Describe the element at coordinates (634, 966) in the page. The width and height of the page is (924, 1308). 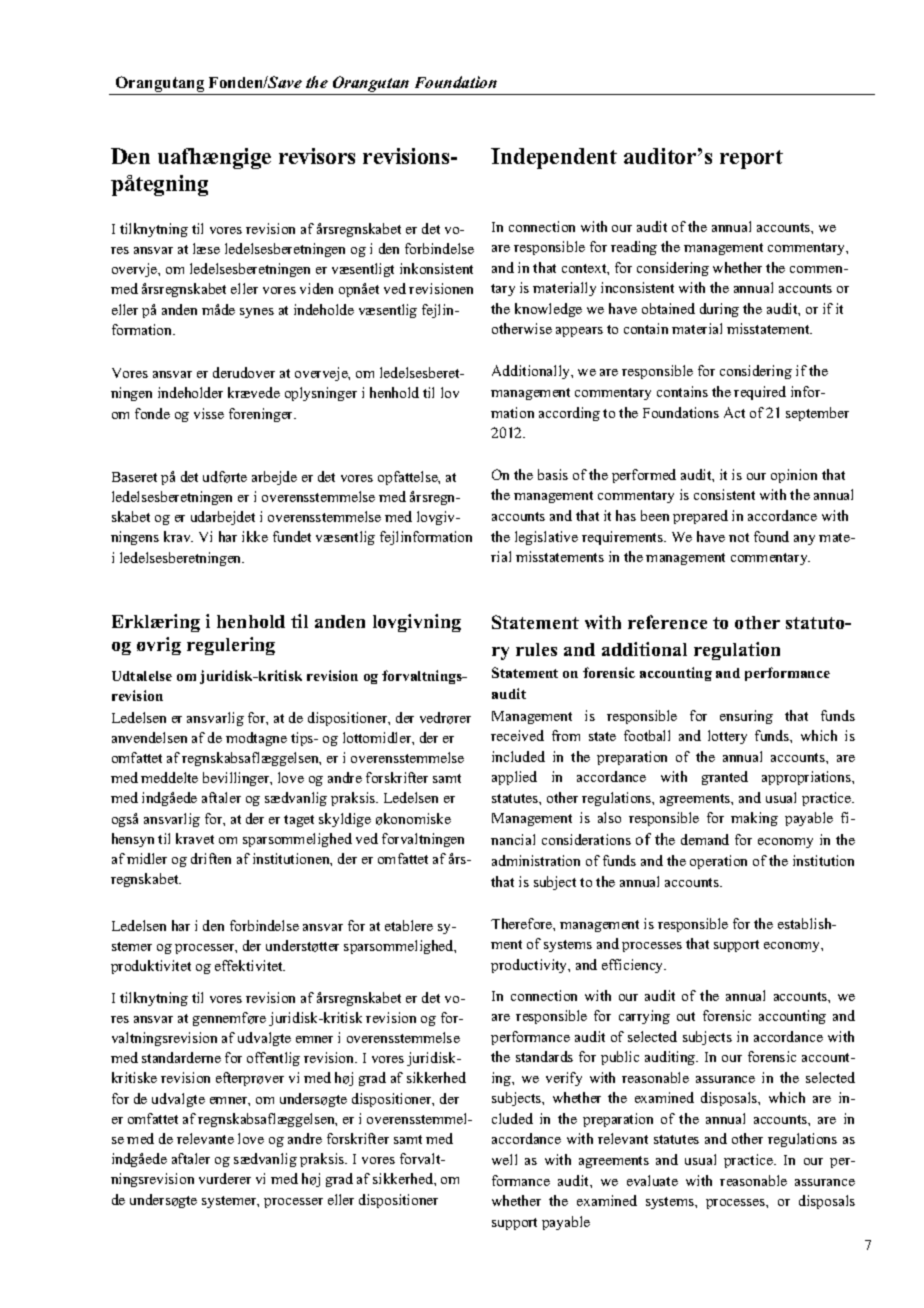
I see `efficiency` at that location.
